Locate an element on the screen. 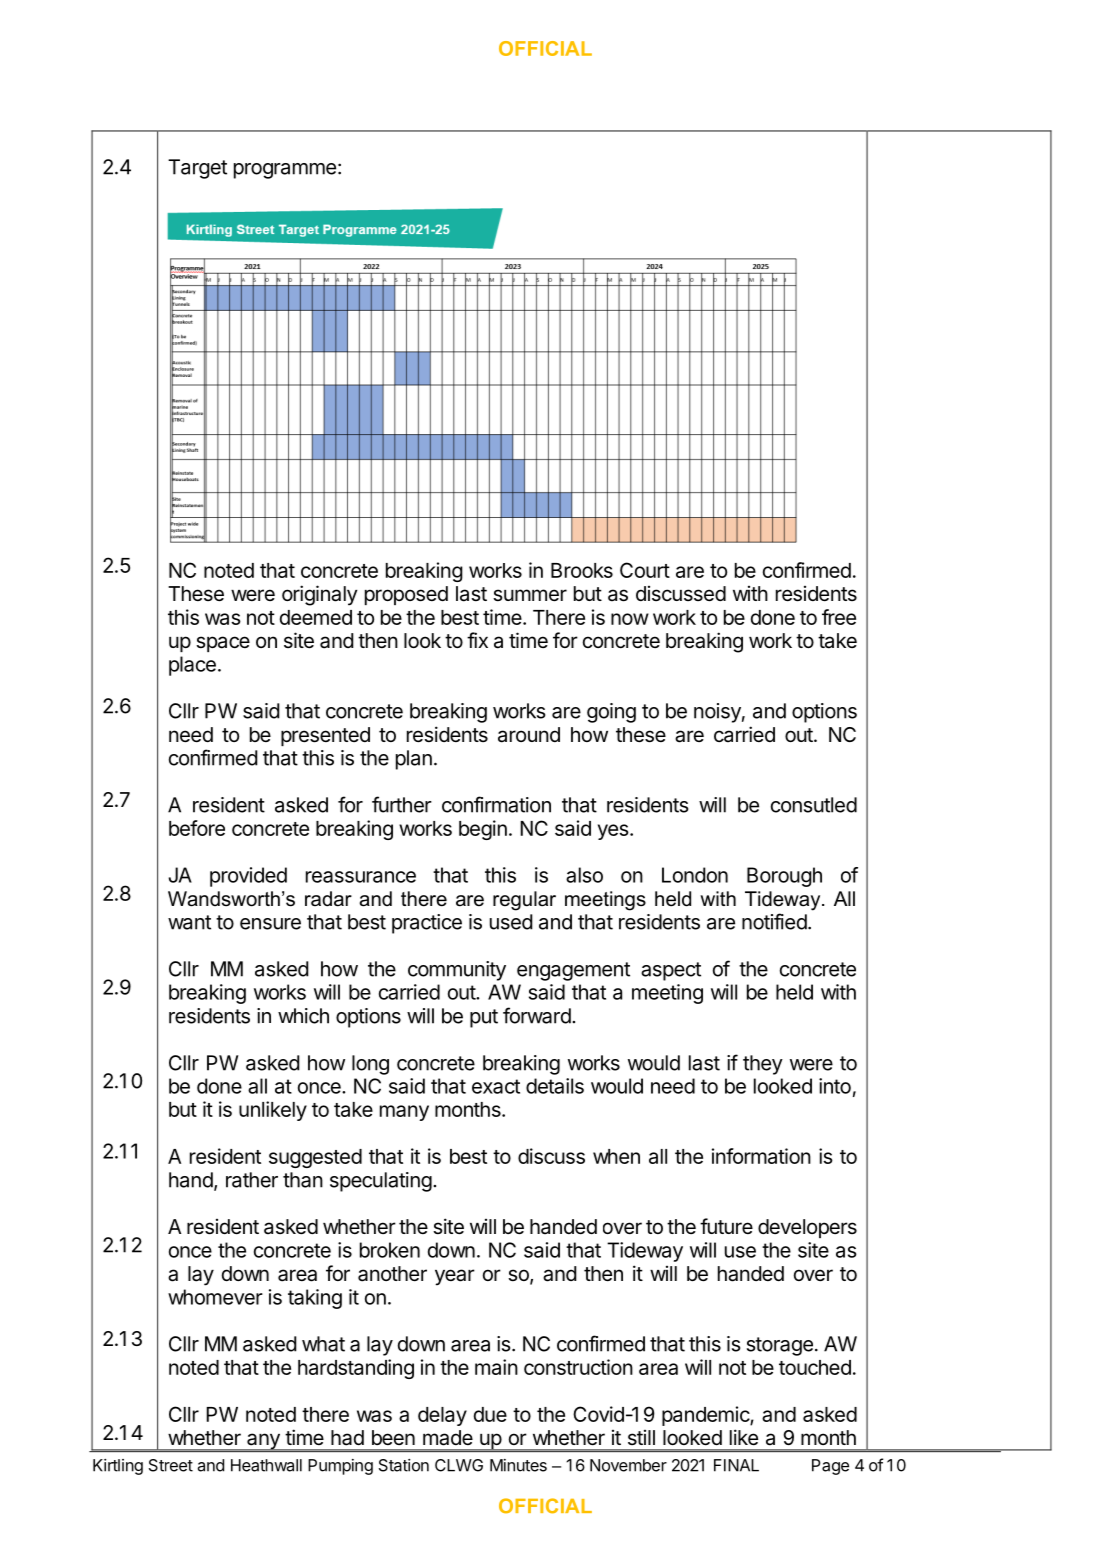 The height and width of the screenshot is (1560, 1103). free is located at coordinates (839, 617).
